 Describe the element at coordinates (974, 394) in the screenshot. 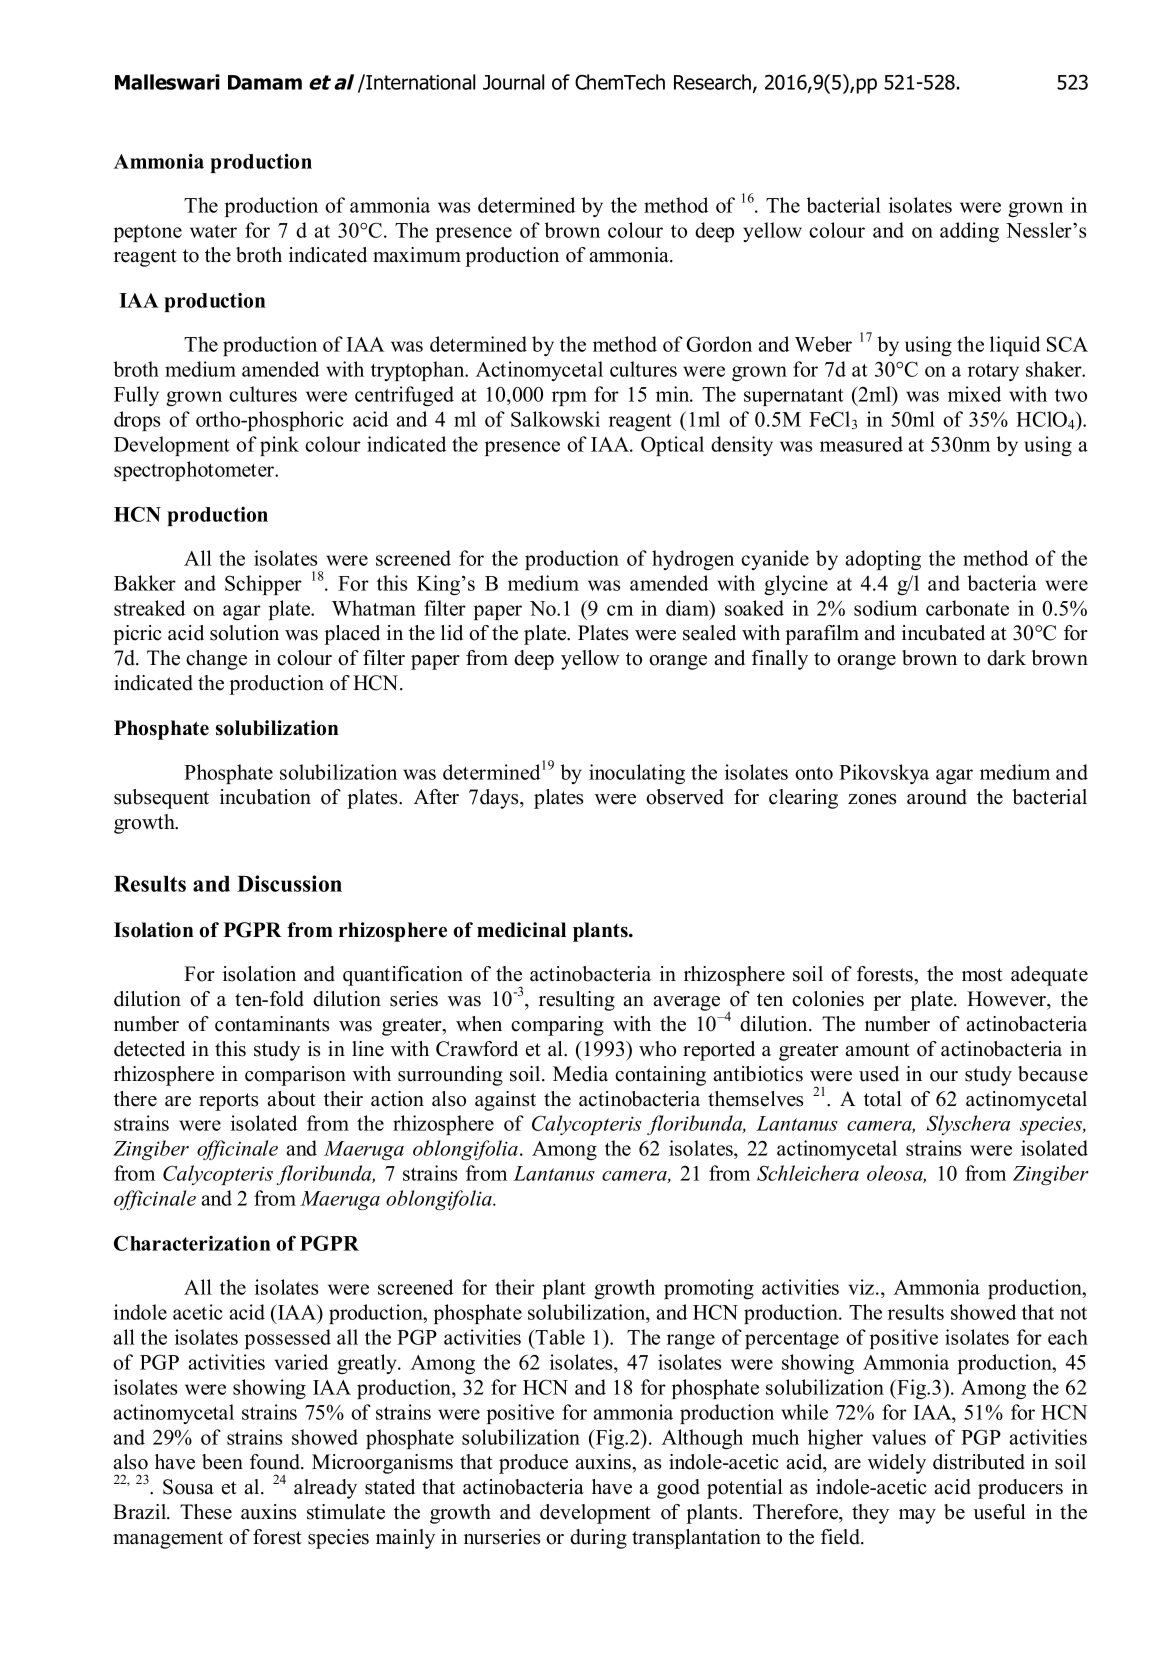

I see `mixed` at that location.
